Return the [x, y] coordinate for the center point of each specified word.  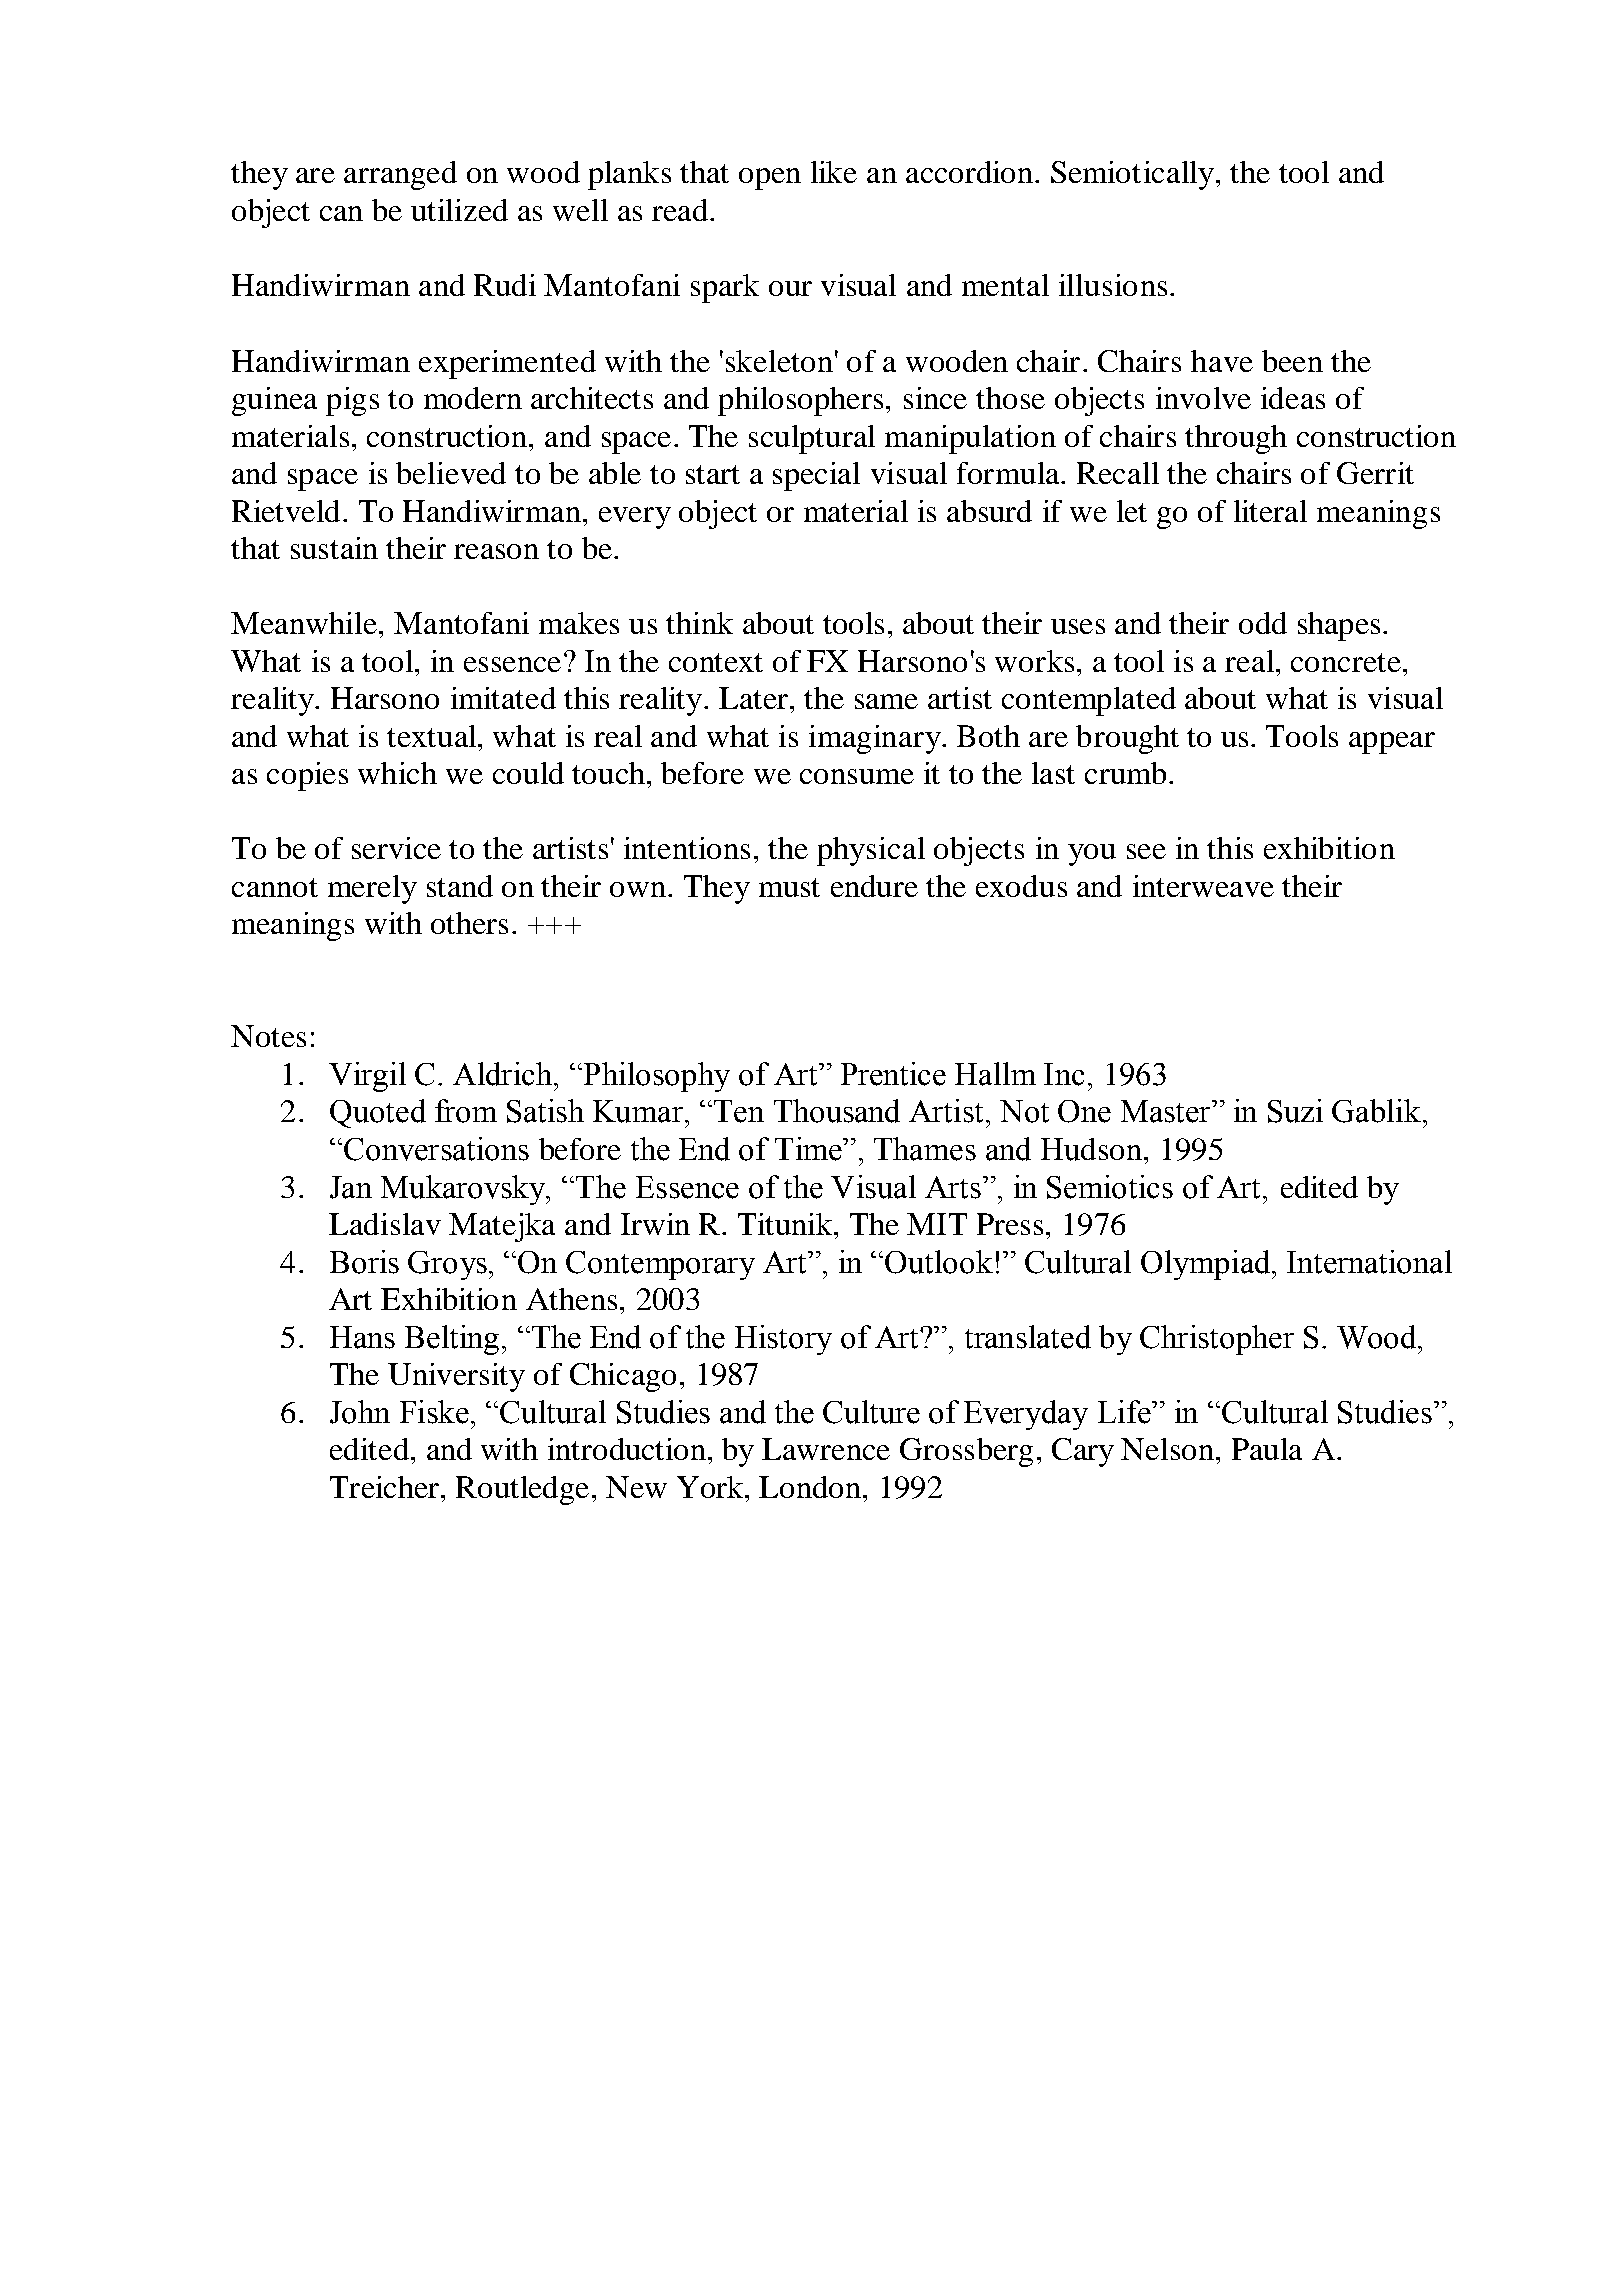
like [834, 172]
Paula [1267, 1449]
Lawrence [826, 1449]
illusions [1113, 285]
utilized [459, 210]
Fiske [434, 1412]
